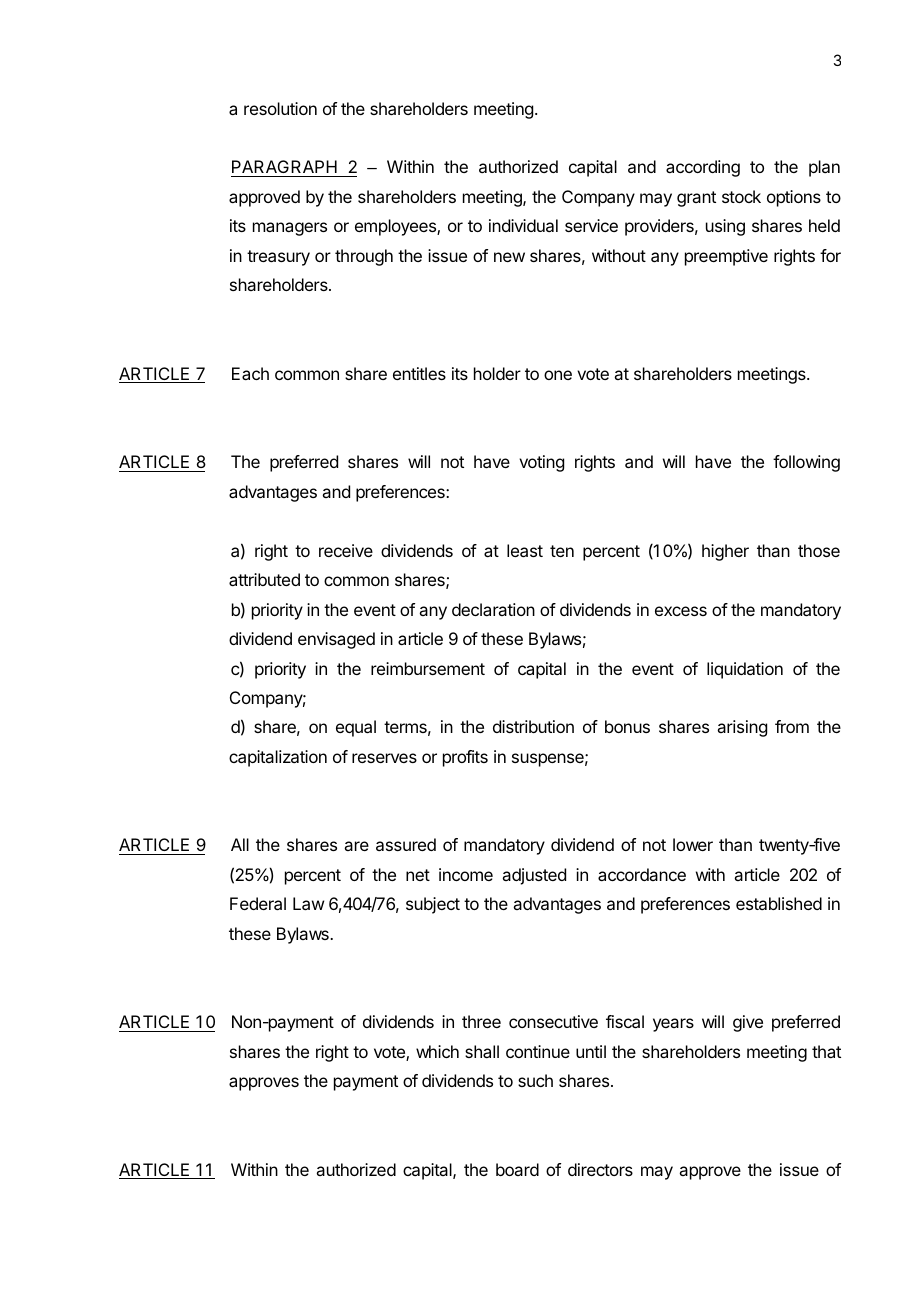  I want to click on which, so click(437, 1051).
